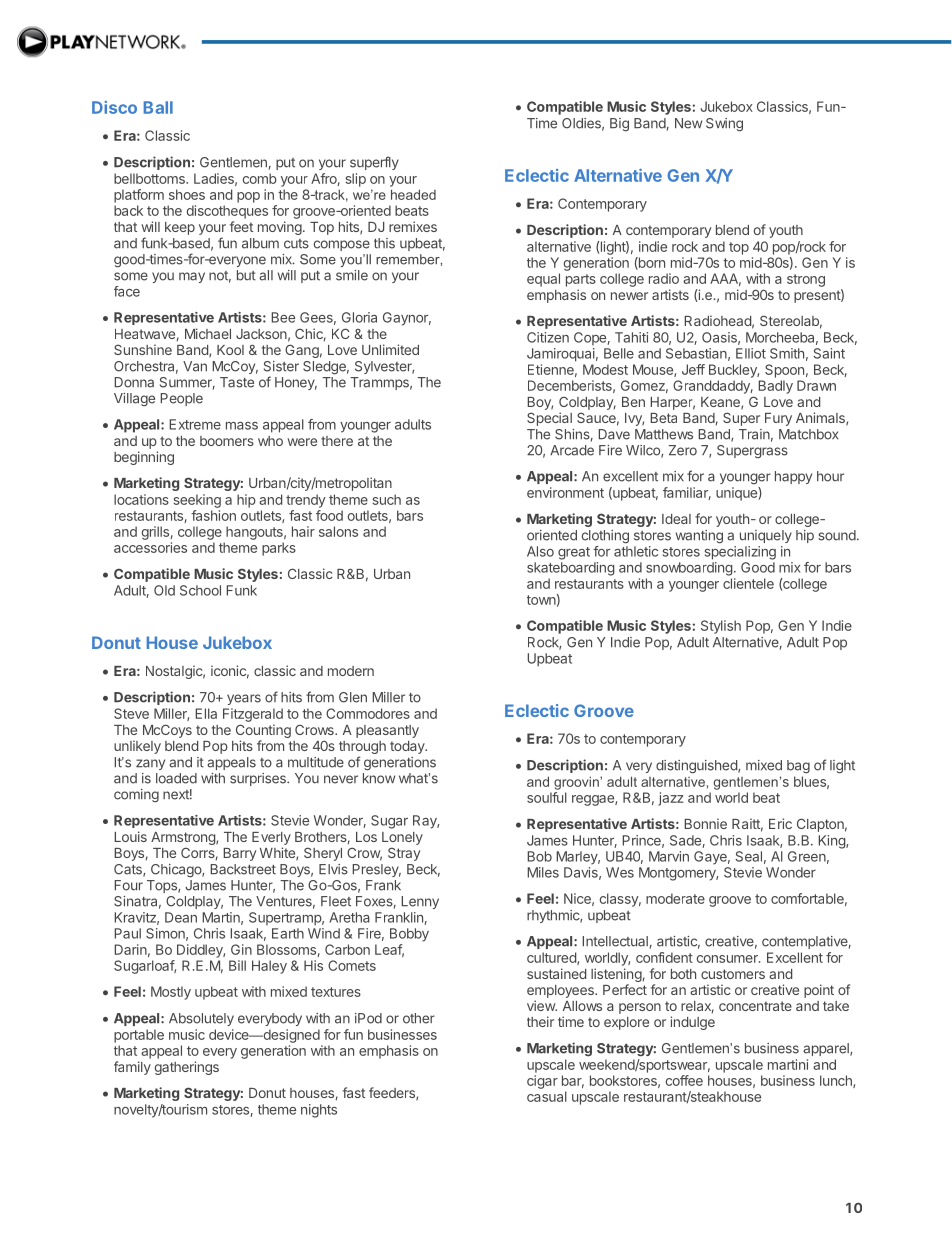 This screenshot has width=952, height=1233. What do you see at coordinates (542, 1082) in the screenshot?
I see `cigar` at bounding box center [542, 1082].
